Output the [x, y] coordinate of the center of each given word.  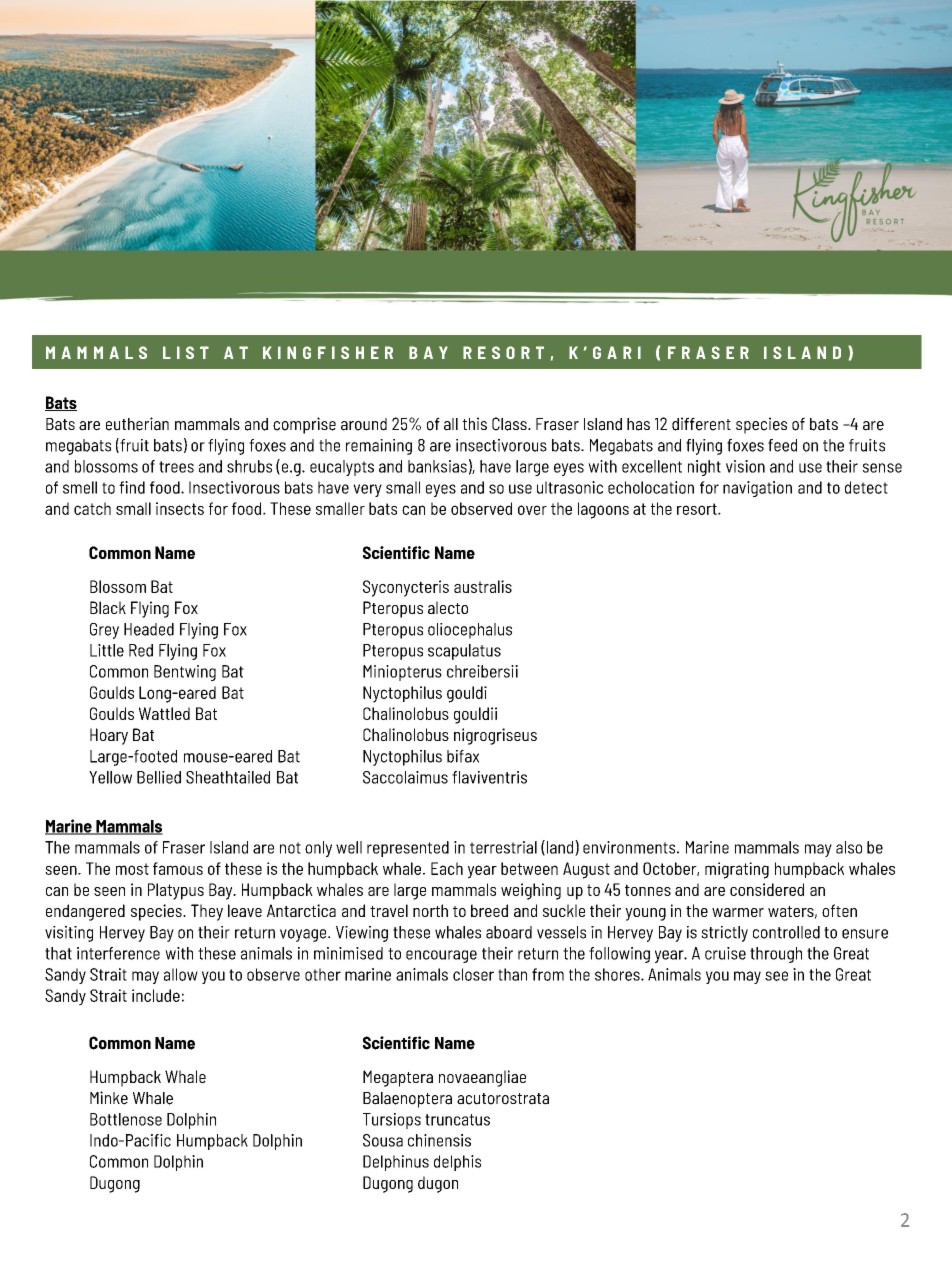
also [849, 847]
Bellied [159, 777]
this [474, 423]
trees [176, 467]
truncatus [457, 1120]
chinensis [439, 1140]
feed [782, 445]
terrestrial [503, 847]
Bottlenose [126, 1119]
